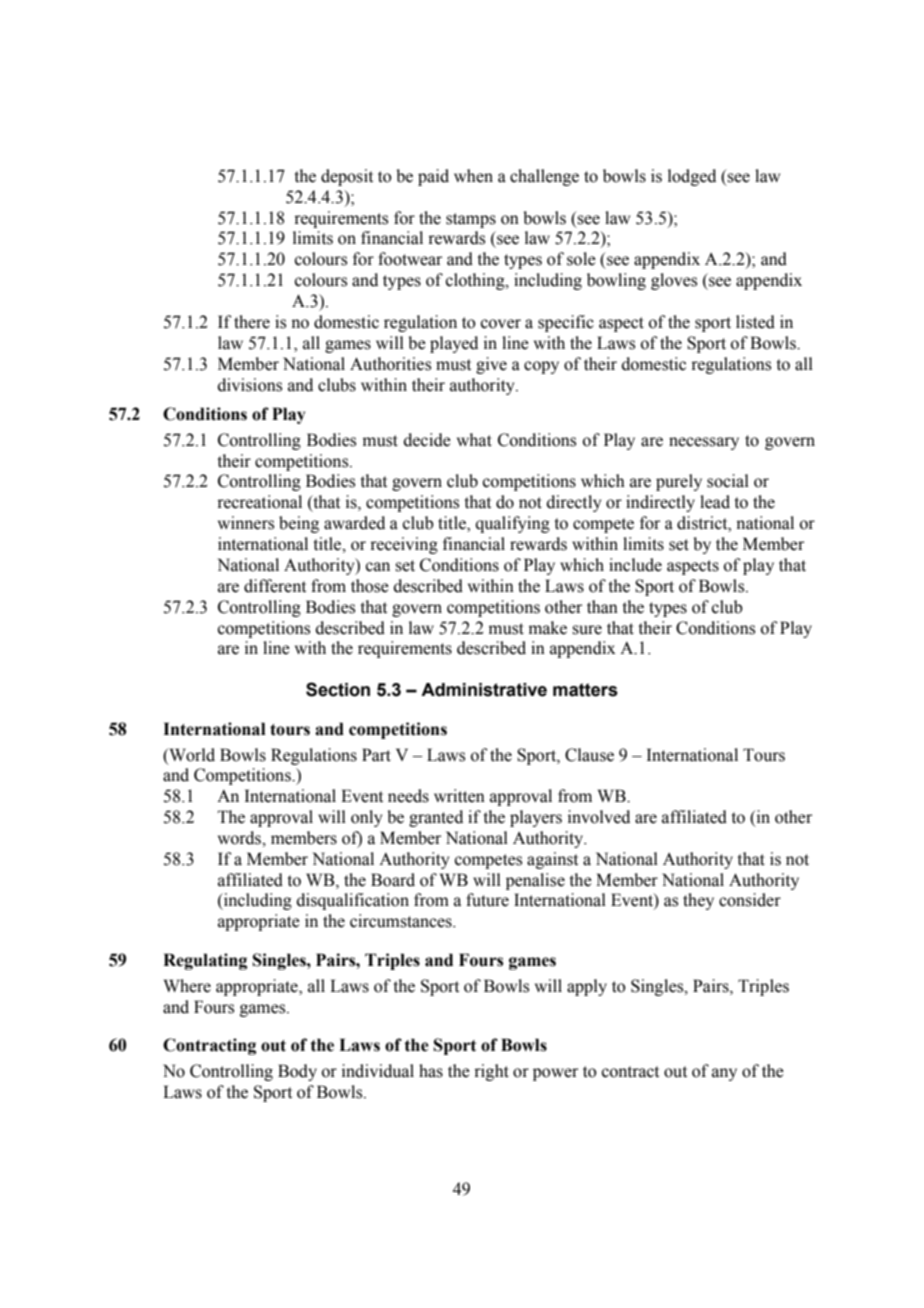 Image resolution: width=924 pixels, height=1308 pixels. What do you see at coordinates (297, 1072) in the image?
I see `Body` at bounding box center [297, 1072].
